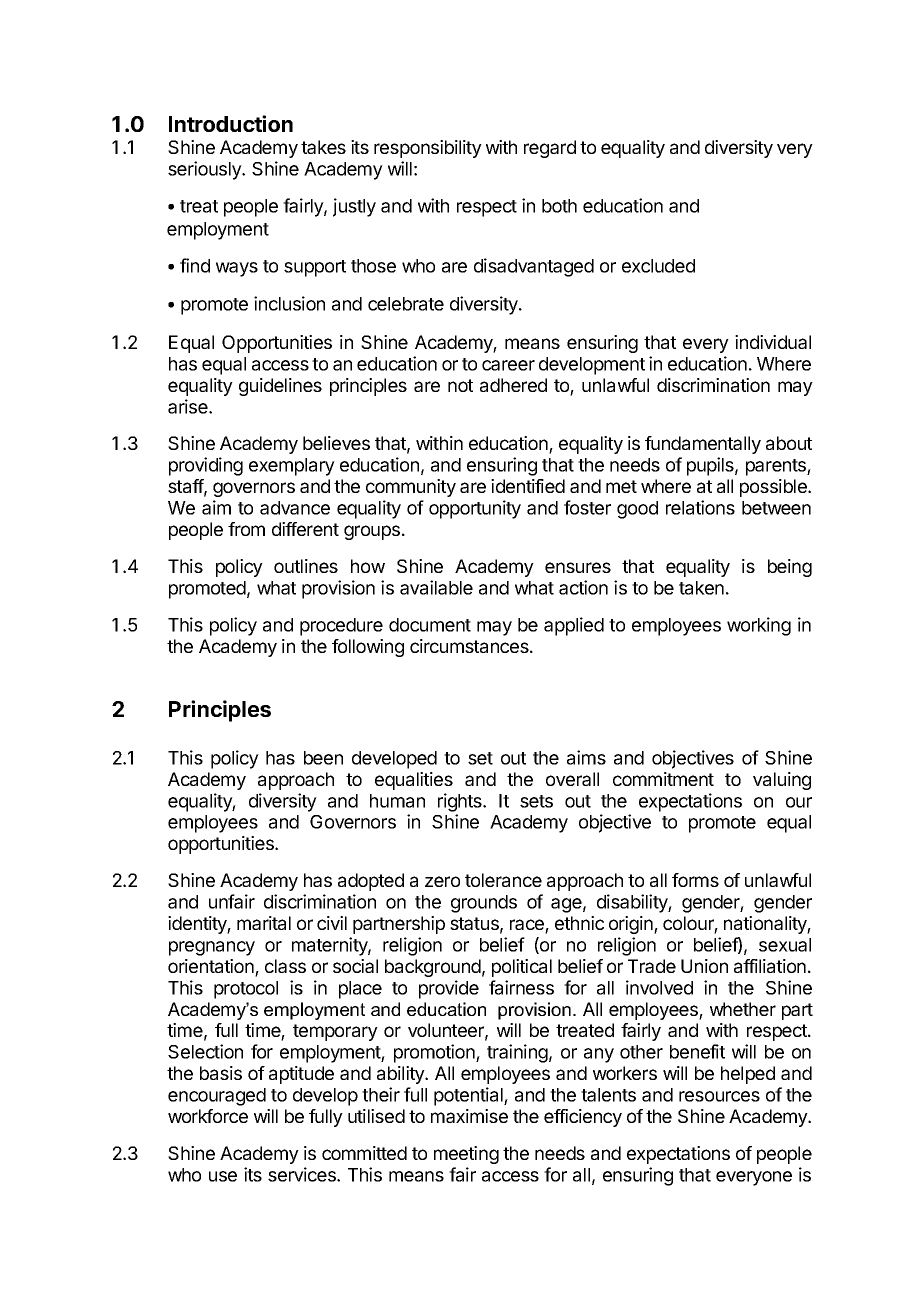 The image size is (924, 1308). I want to click on excluded, so click(658, 266).
